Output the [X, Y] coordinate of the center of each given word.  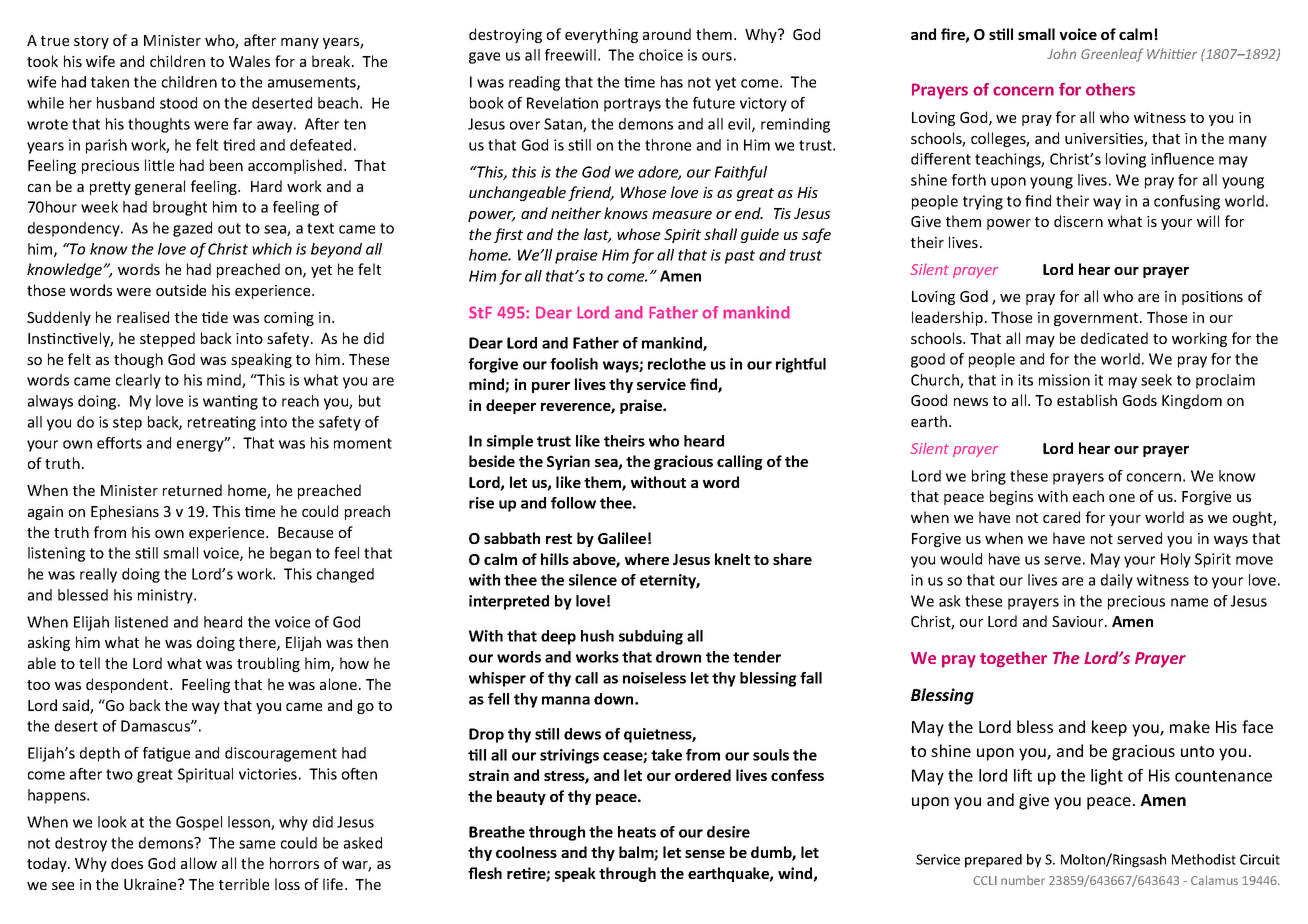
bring [989, 477]
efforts [119, 443]
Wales [249, 61]
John [1061, 53]
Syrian [568, 462]
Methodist [1204, 859]
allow [199, 863]
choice [661, 55]
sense [705, 854]
